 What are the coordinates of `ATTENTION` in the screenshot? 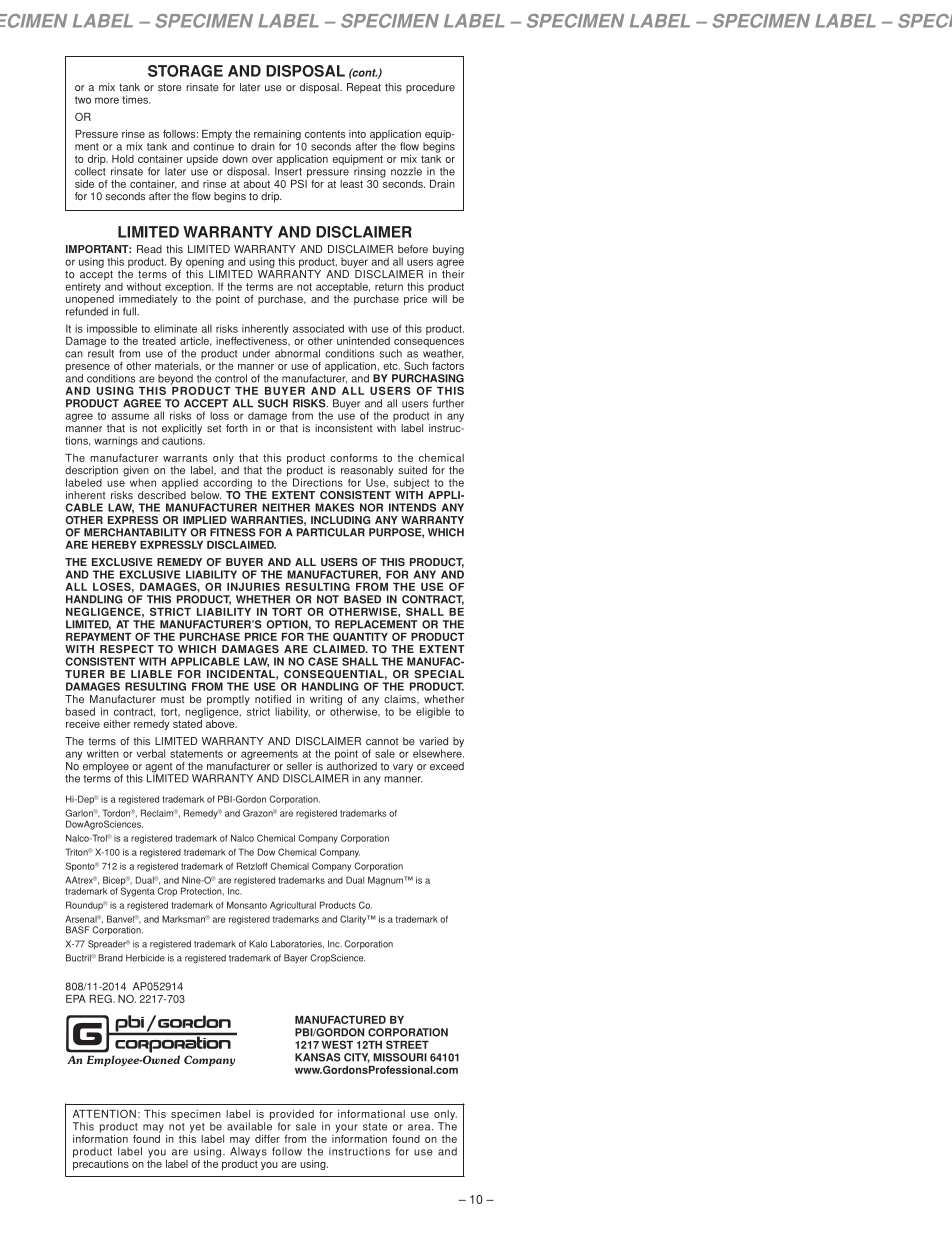 It's located at (104, 1114).
